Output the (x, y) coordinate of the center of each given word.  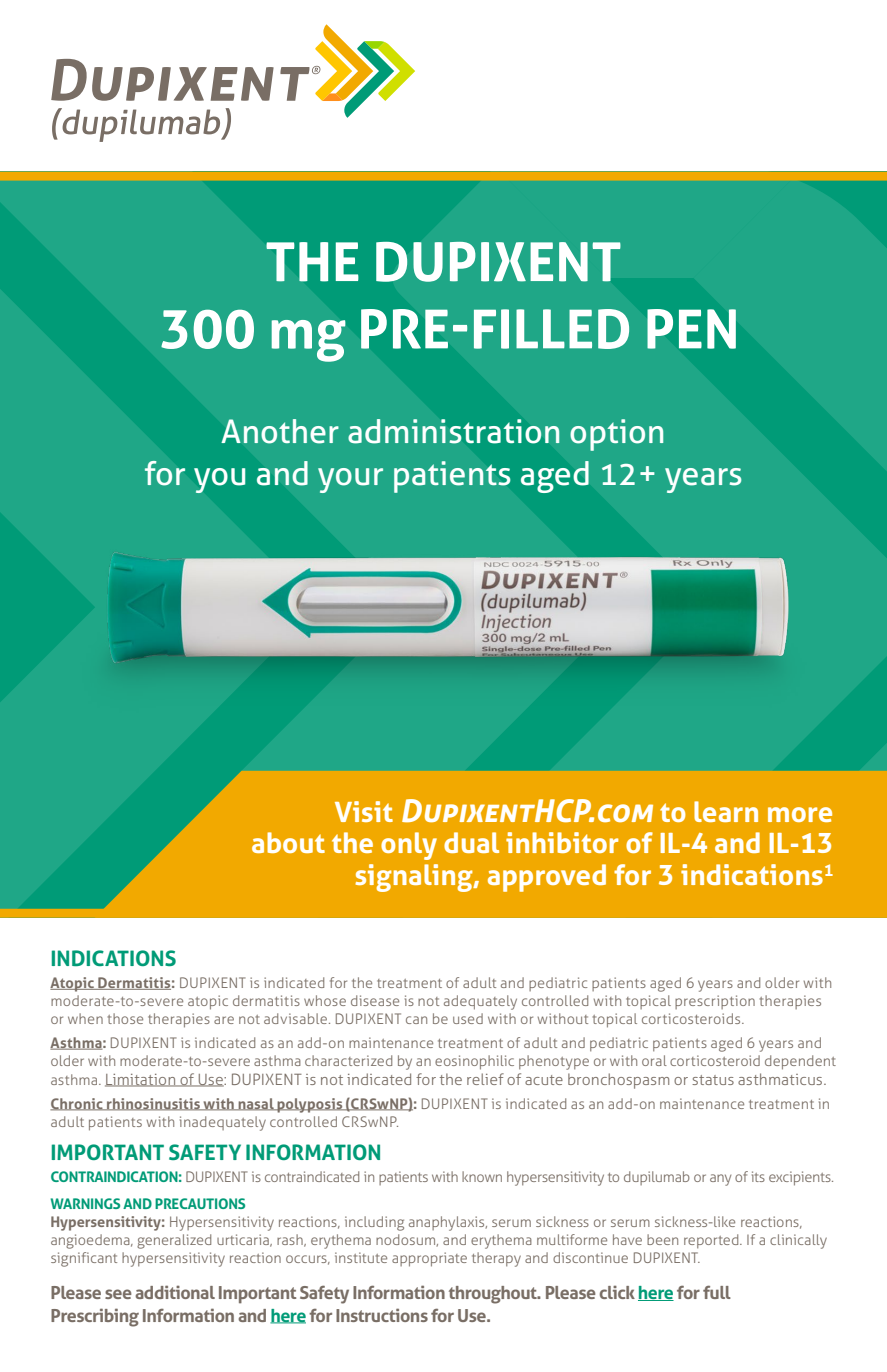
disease (375, 1000)
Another (280, 431)
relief (485, 1079)
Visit (364, 811)
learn (726, 811)
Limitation (141, 1080)
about (288, 842)
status (713, 1080)
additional (175, 1292)
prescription (715, 1002)
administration (453, 431)
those (125, 1018)
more (800, 814)
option (616, 435)
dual (471, 842)
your (350, 480)
